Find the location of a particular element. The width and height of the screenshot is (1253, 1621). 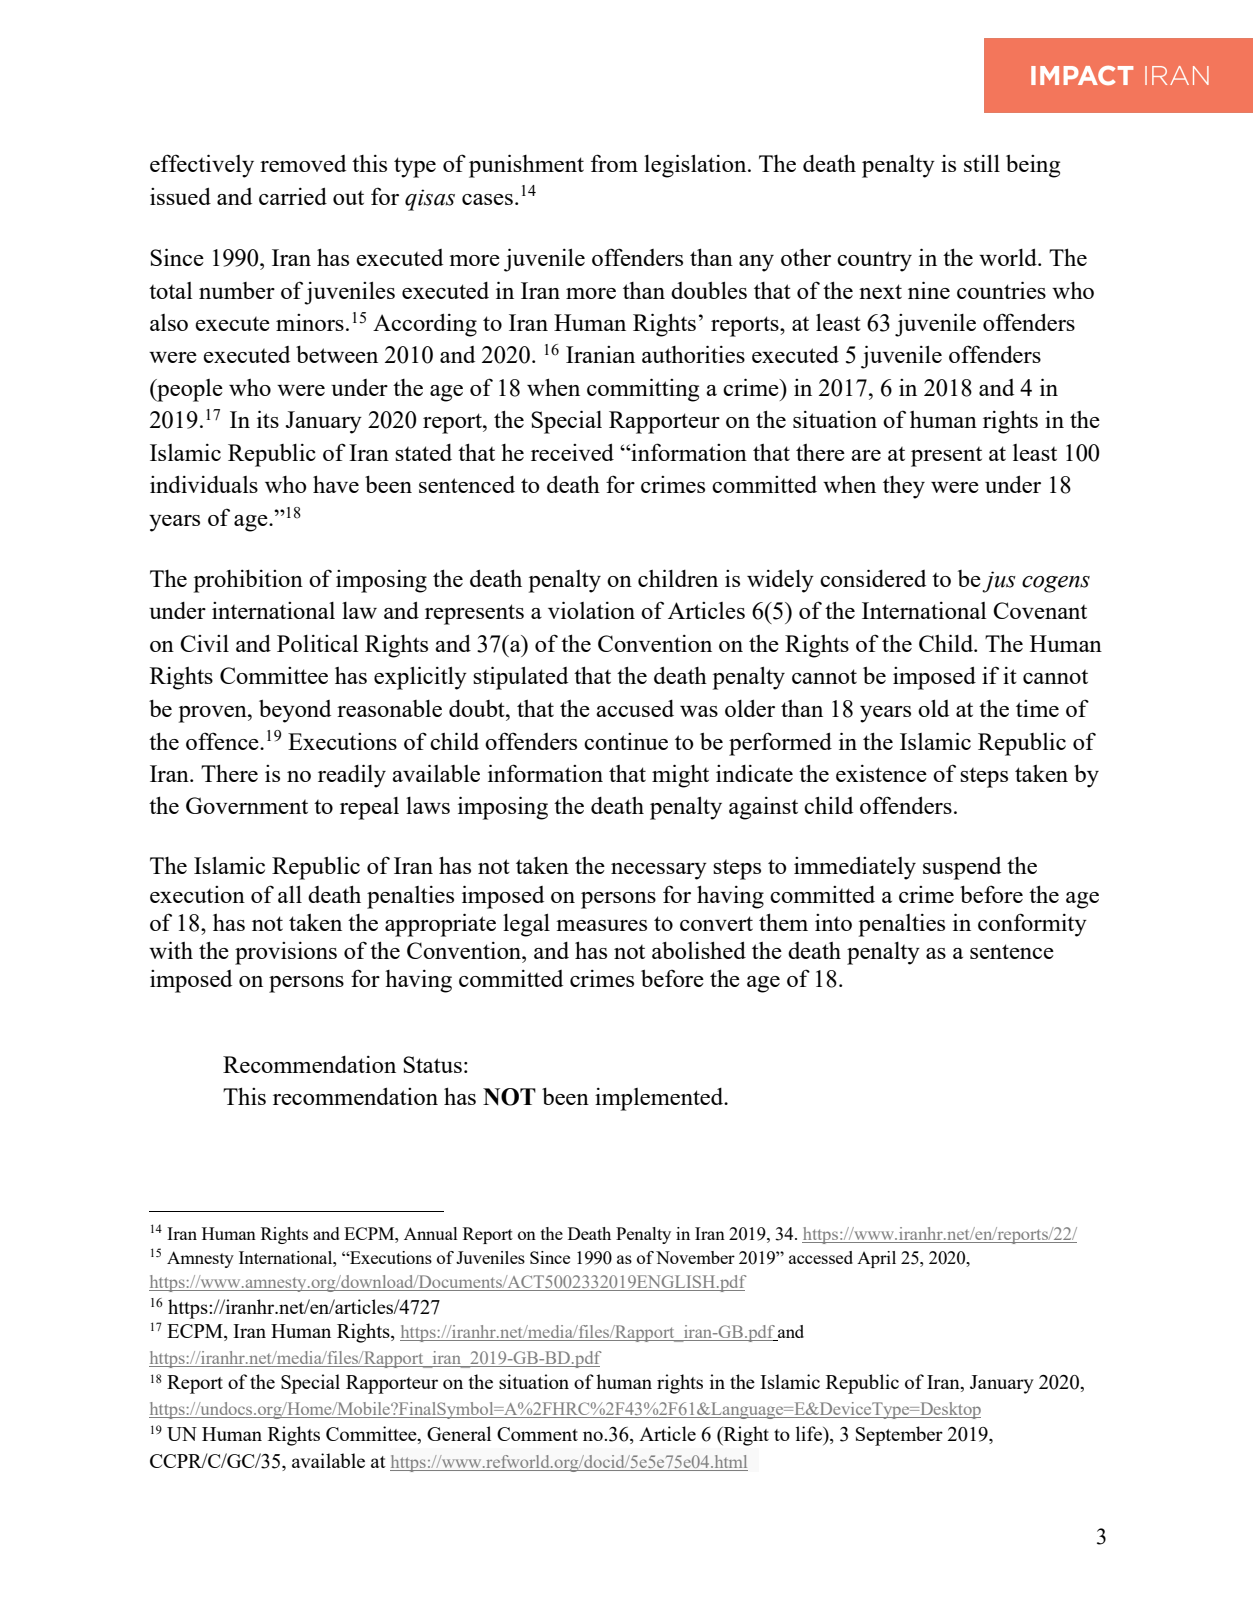

existence is located at coordinates (881, 773).
